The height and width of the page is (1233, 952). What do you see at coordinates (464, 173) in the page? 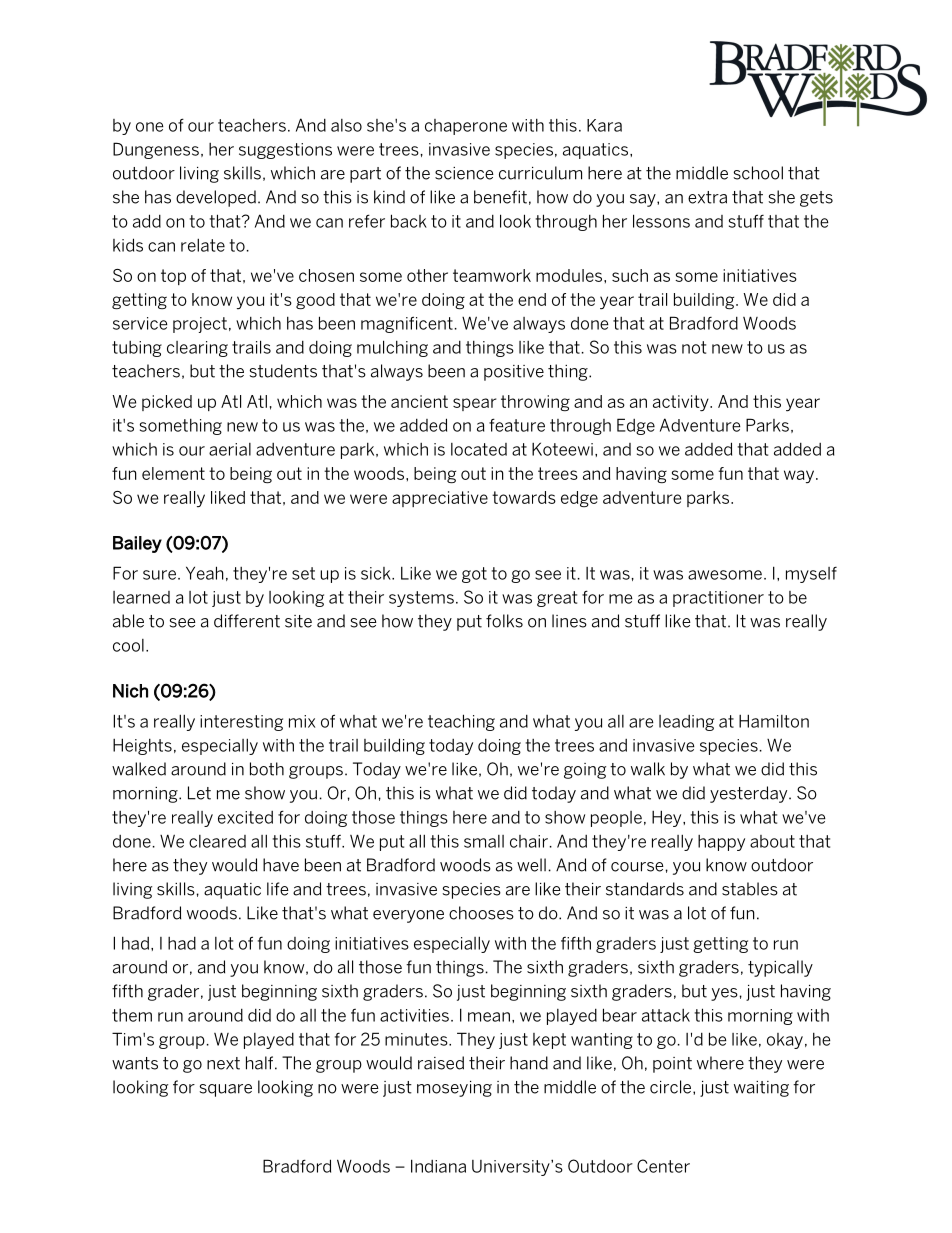
I see `science` at bounding box center [464, 173].
